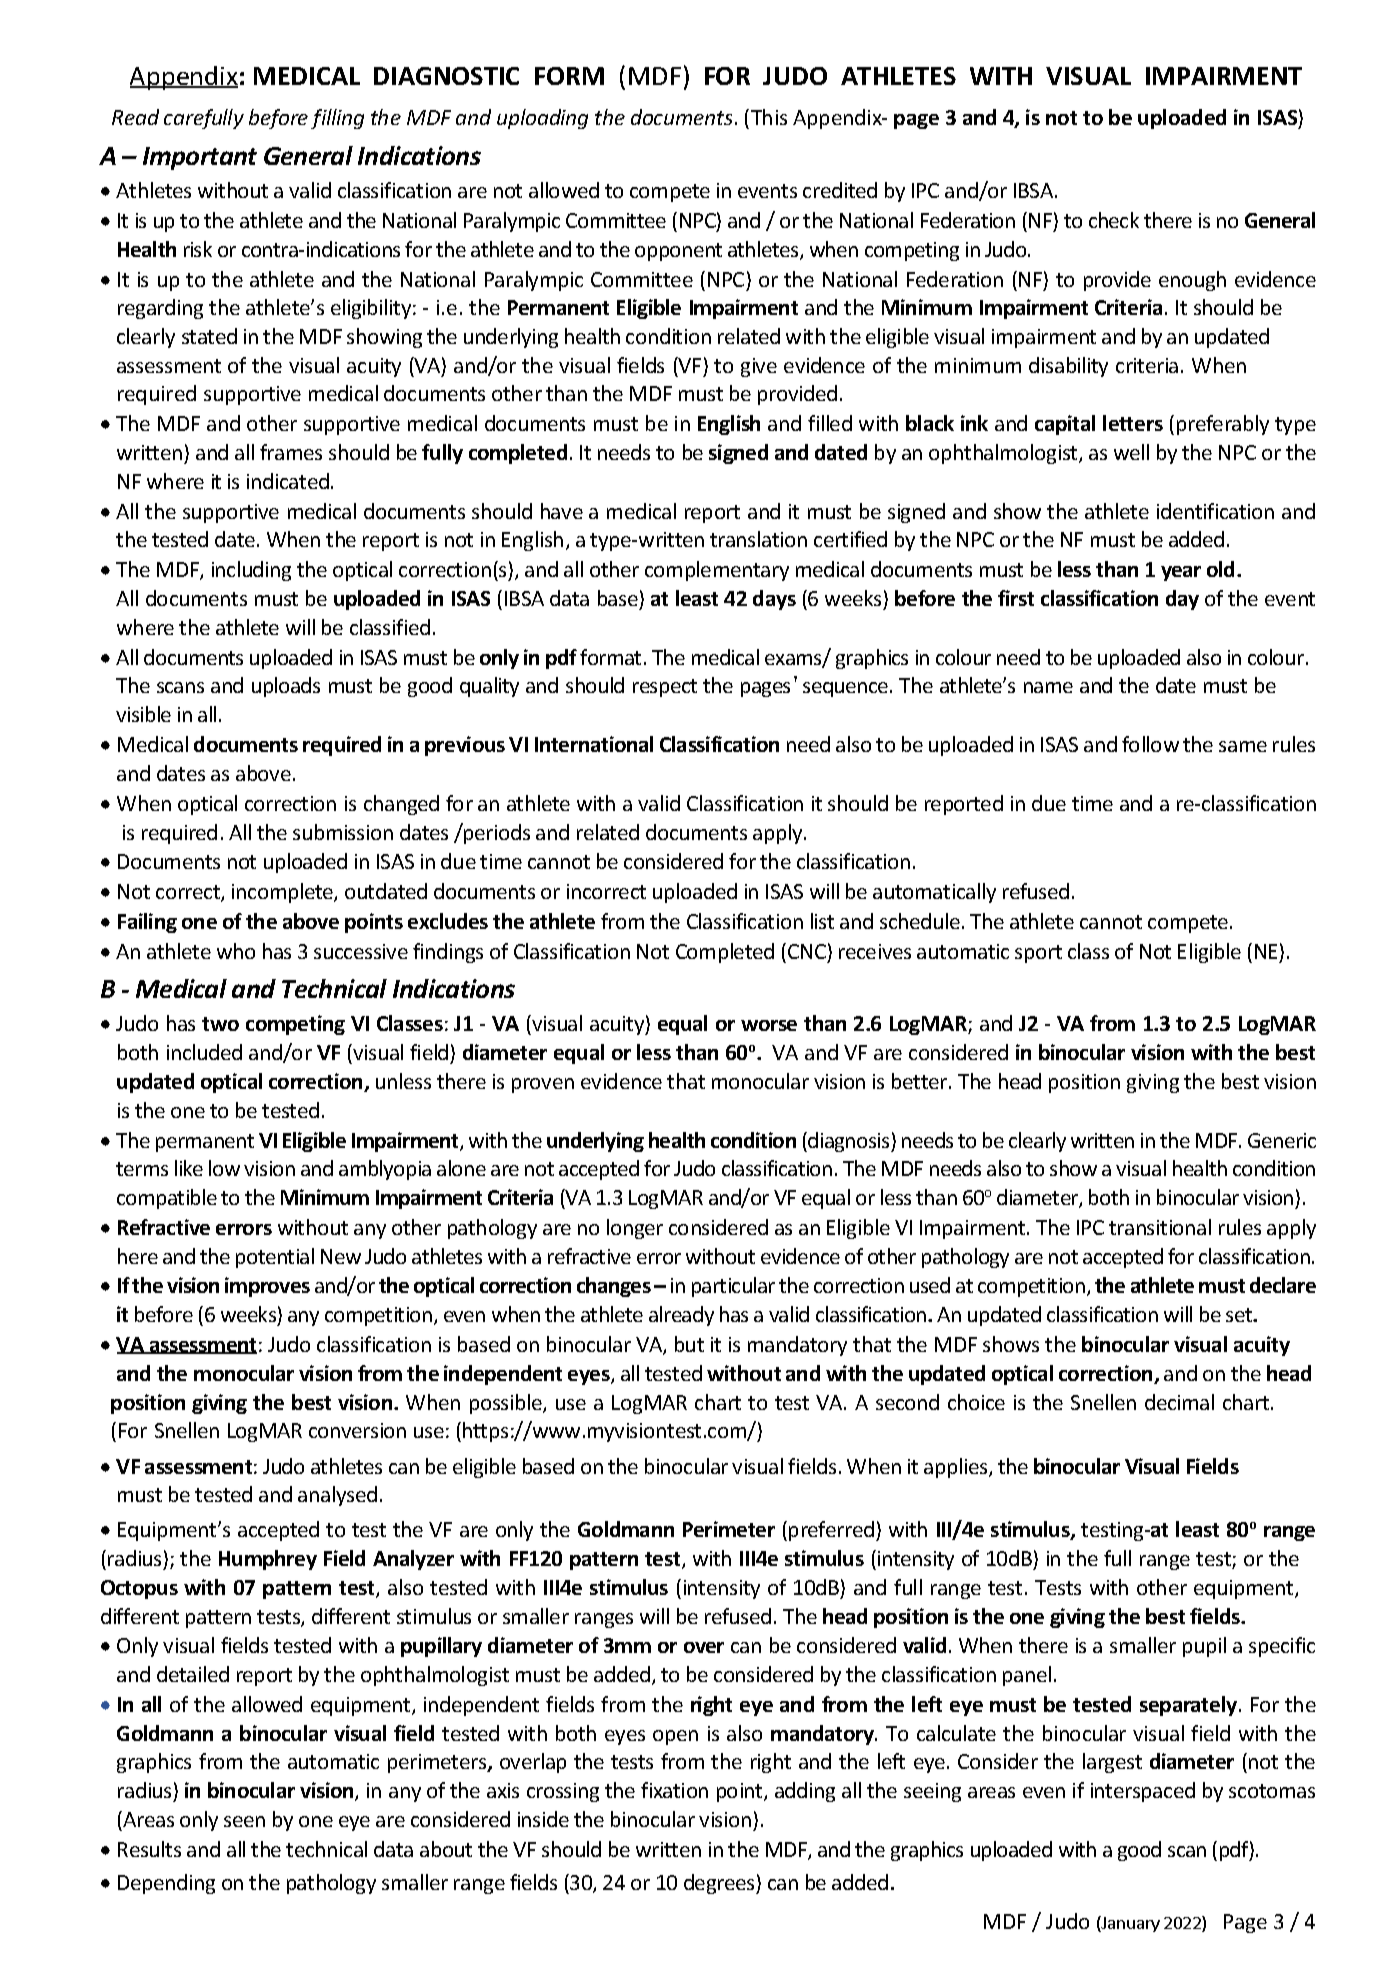  What do you see at coordinates (1114, 220) in the document?
I see `check` at bounding box center [1114, 220].
